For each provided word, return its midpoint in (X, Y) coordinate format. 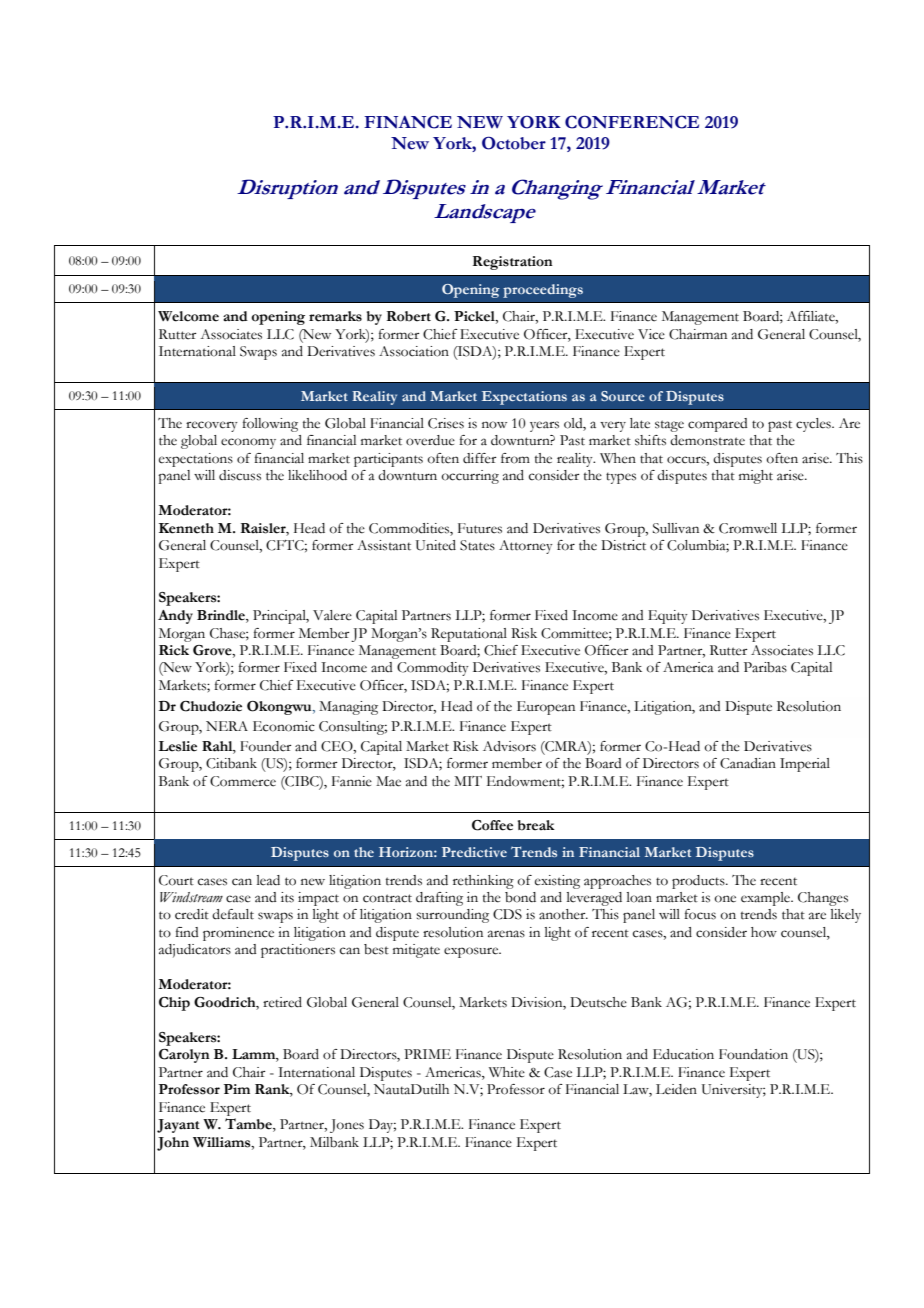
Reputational (469, 635)
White (507, 1072)
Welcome (188, 316)
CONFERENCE (632, 122)
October (514, 143)
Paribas (765, 667)
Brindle (222, 616)
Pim (237, 1089)
